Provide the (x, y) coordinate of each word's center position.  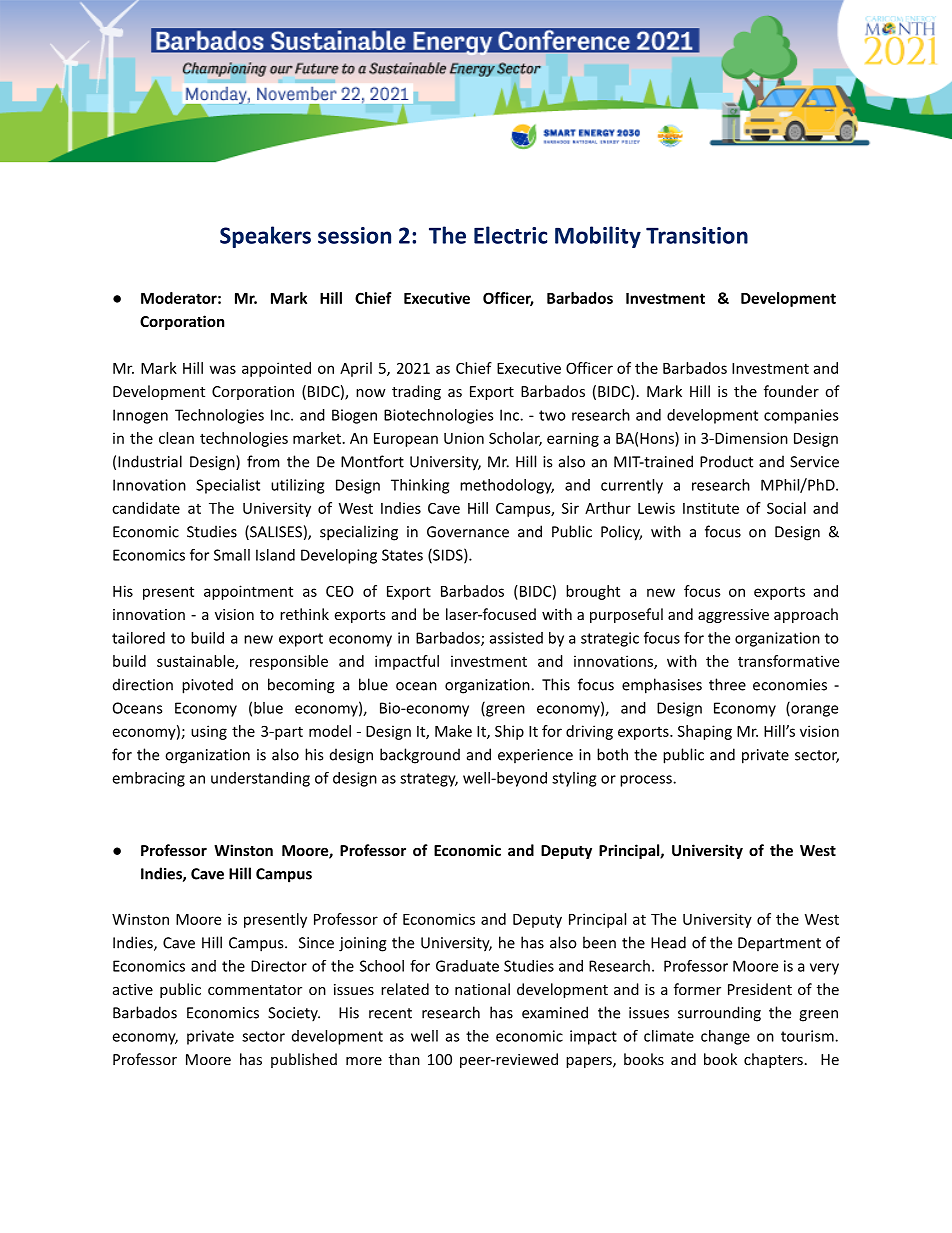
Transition (697, 235)
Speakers (265, 237)
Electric (510, 235)
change (725, 1037)
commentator (255, 990)
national (482, 989)
